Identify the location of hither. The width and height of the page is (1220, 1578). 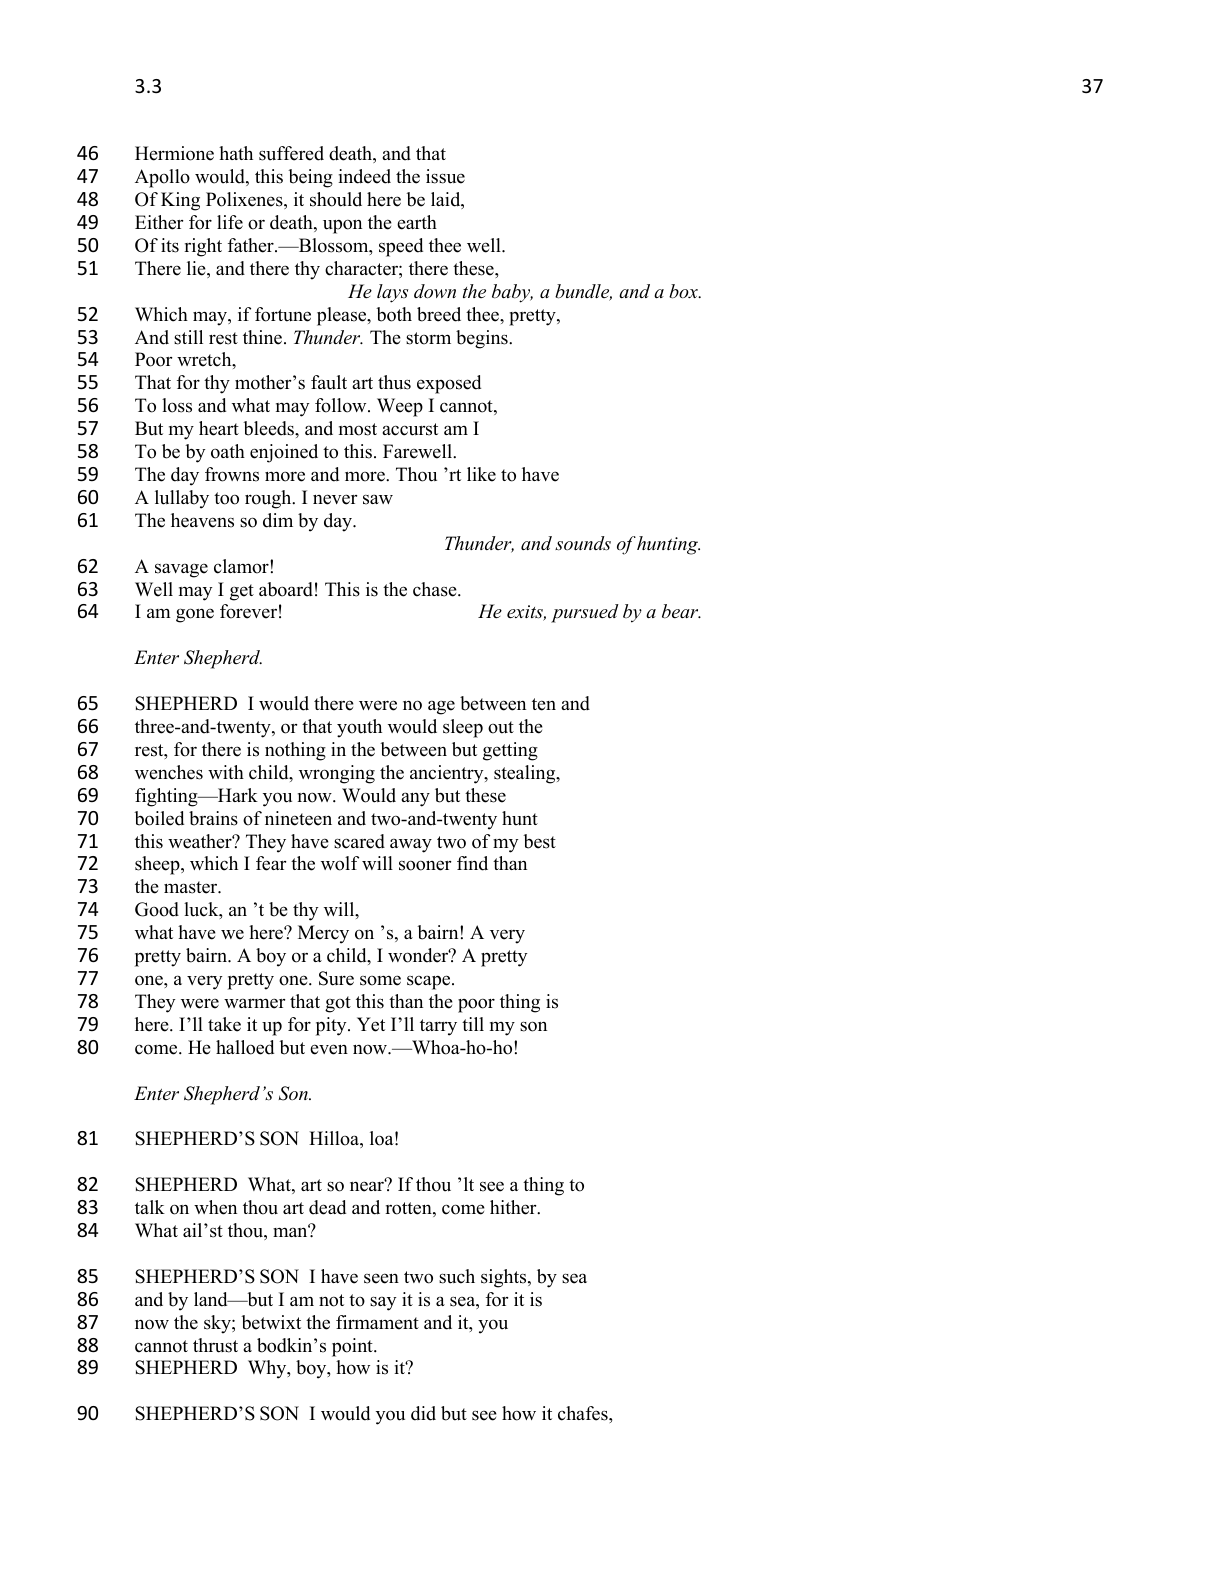
(514, 1207).
